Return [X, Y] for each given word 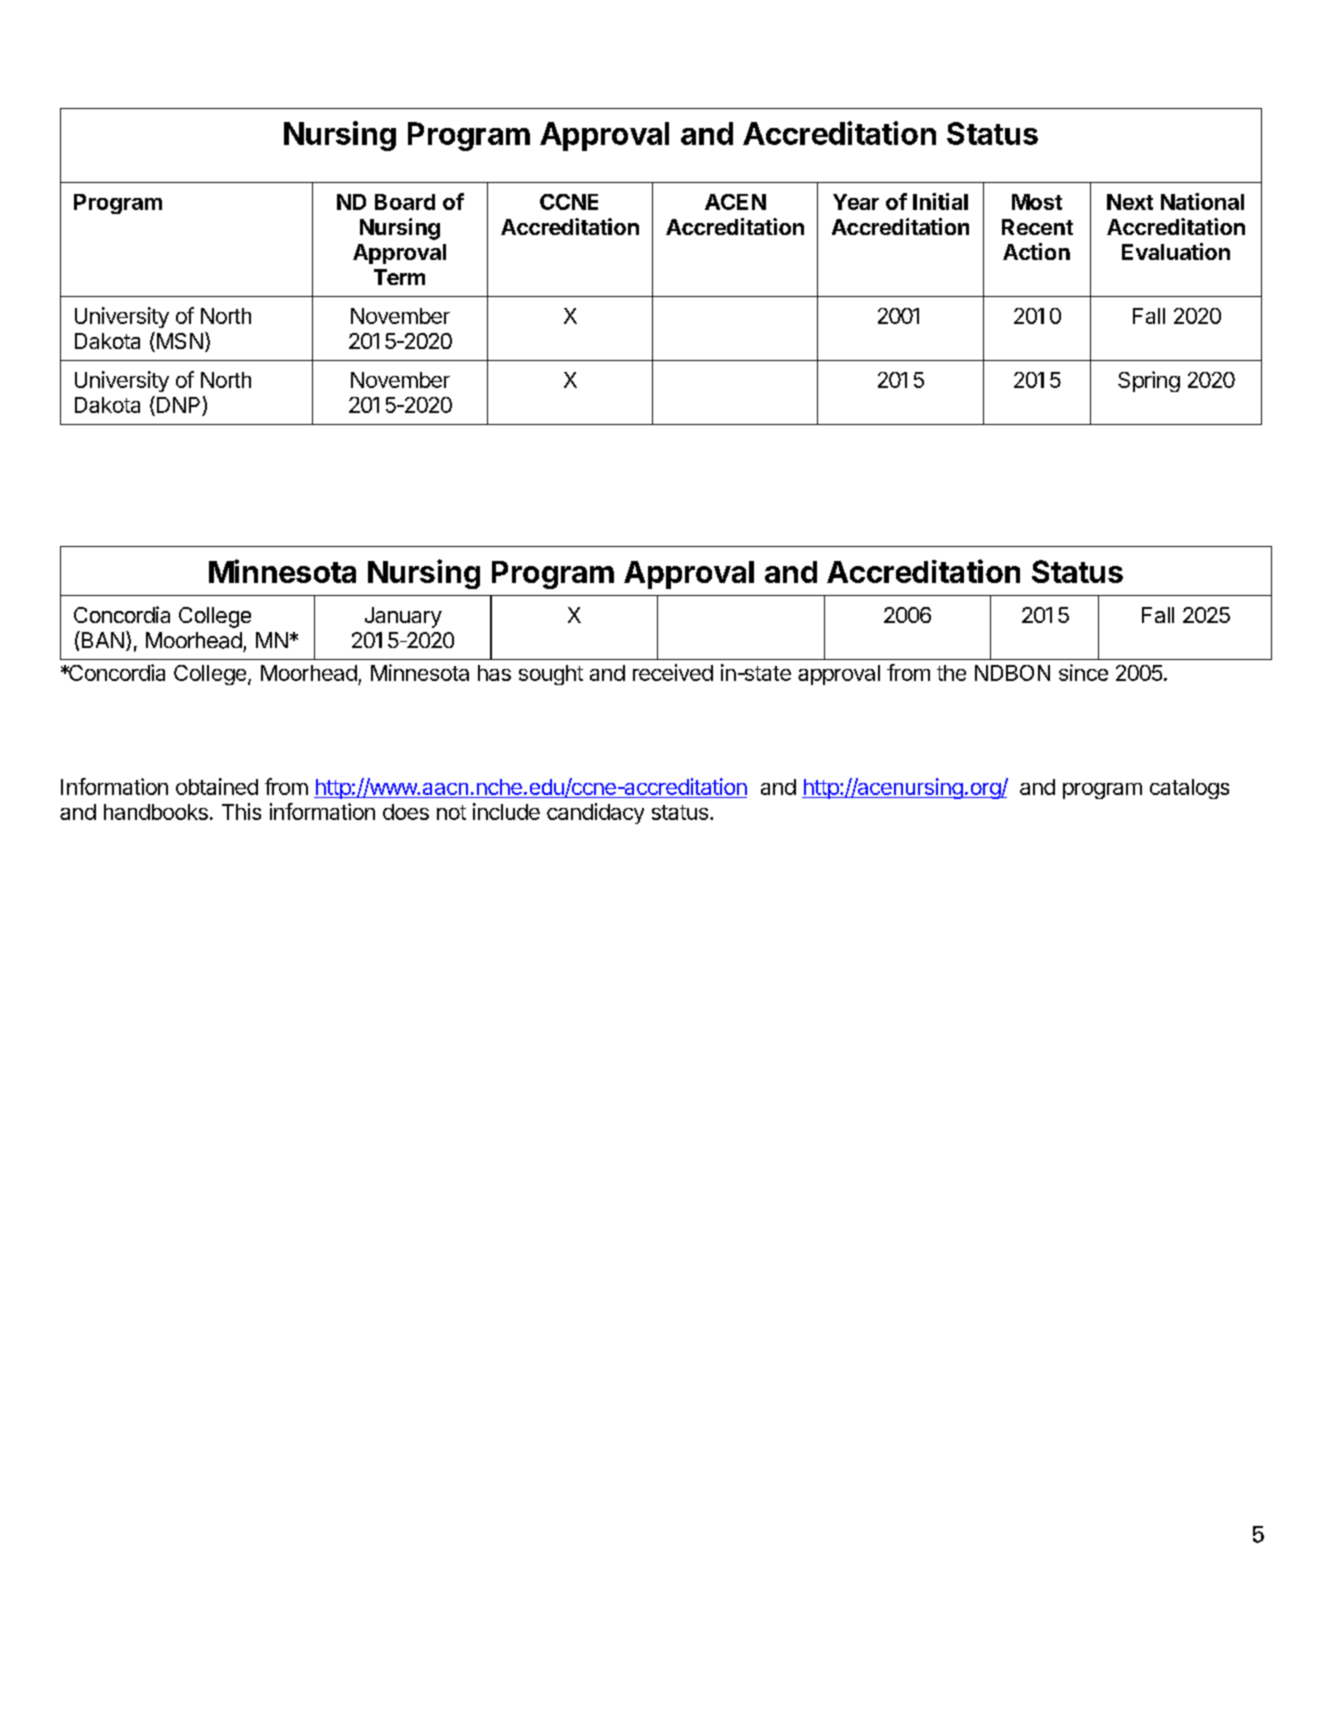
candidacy [595, 813]
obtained [217, 786]
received [673, 672]
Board [405, 202]
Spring [1149, 381]
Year [856, 202]
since [1083, 672]
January [403, 617]
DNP [178, 405]
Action [1036, 251]
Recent [1037, 227]
